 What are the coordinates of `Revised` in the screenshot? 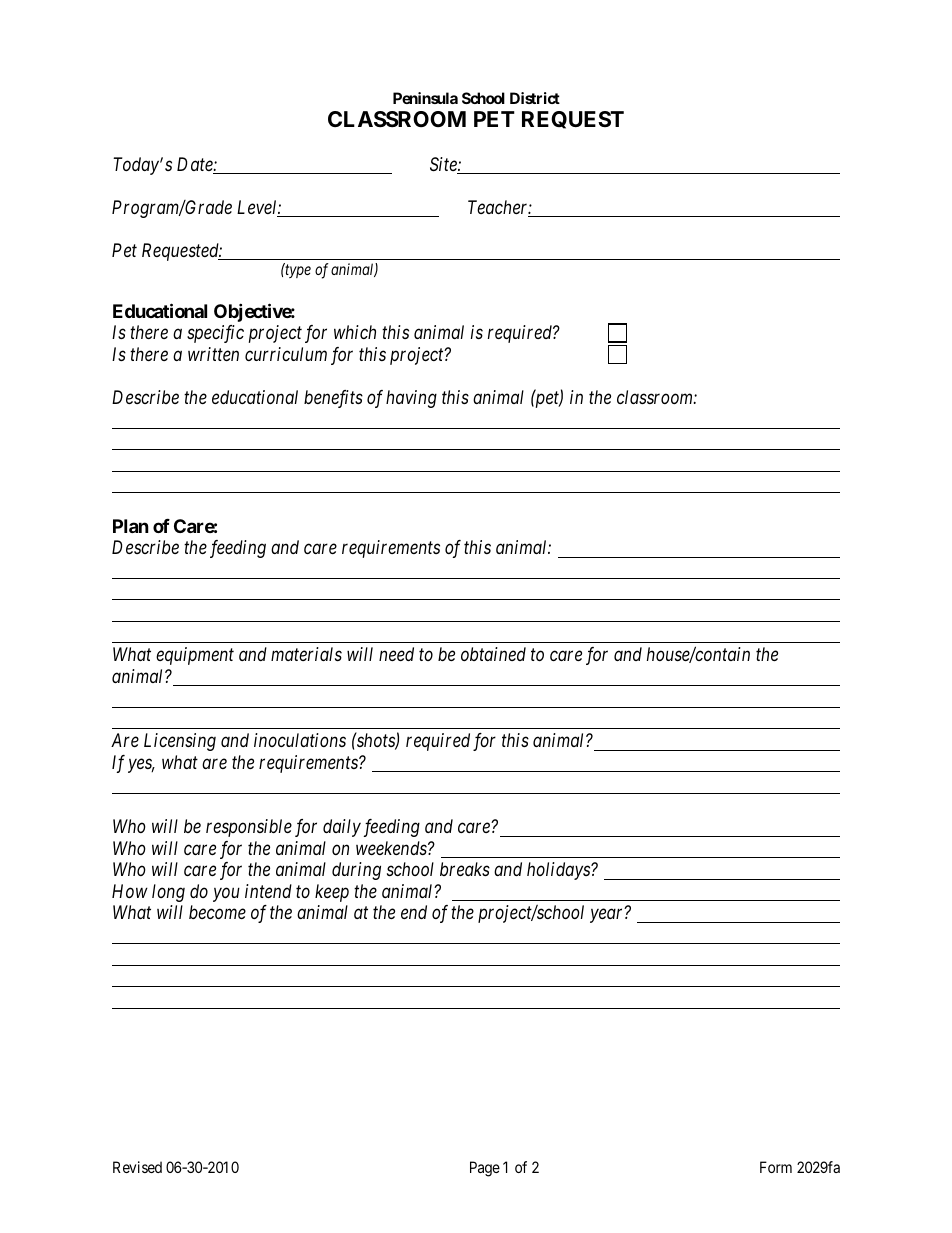 It's located at (137, 1167).
